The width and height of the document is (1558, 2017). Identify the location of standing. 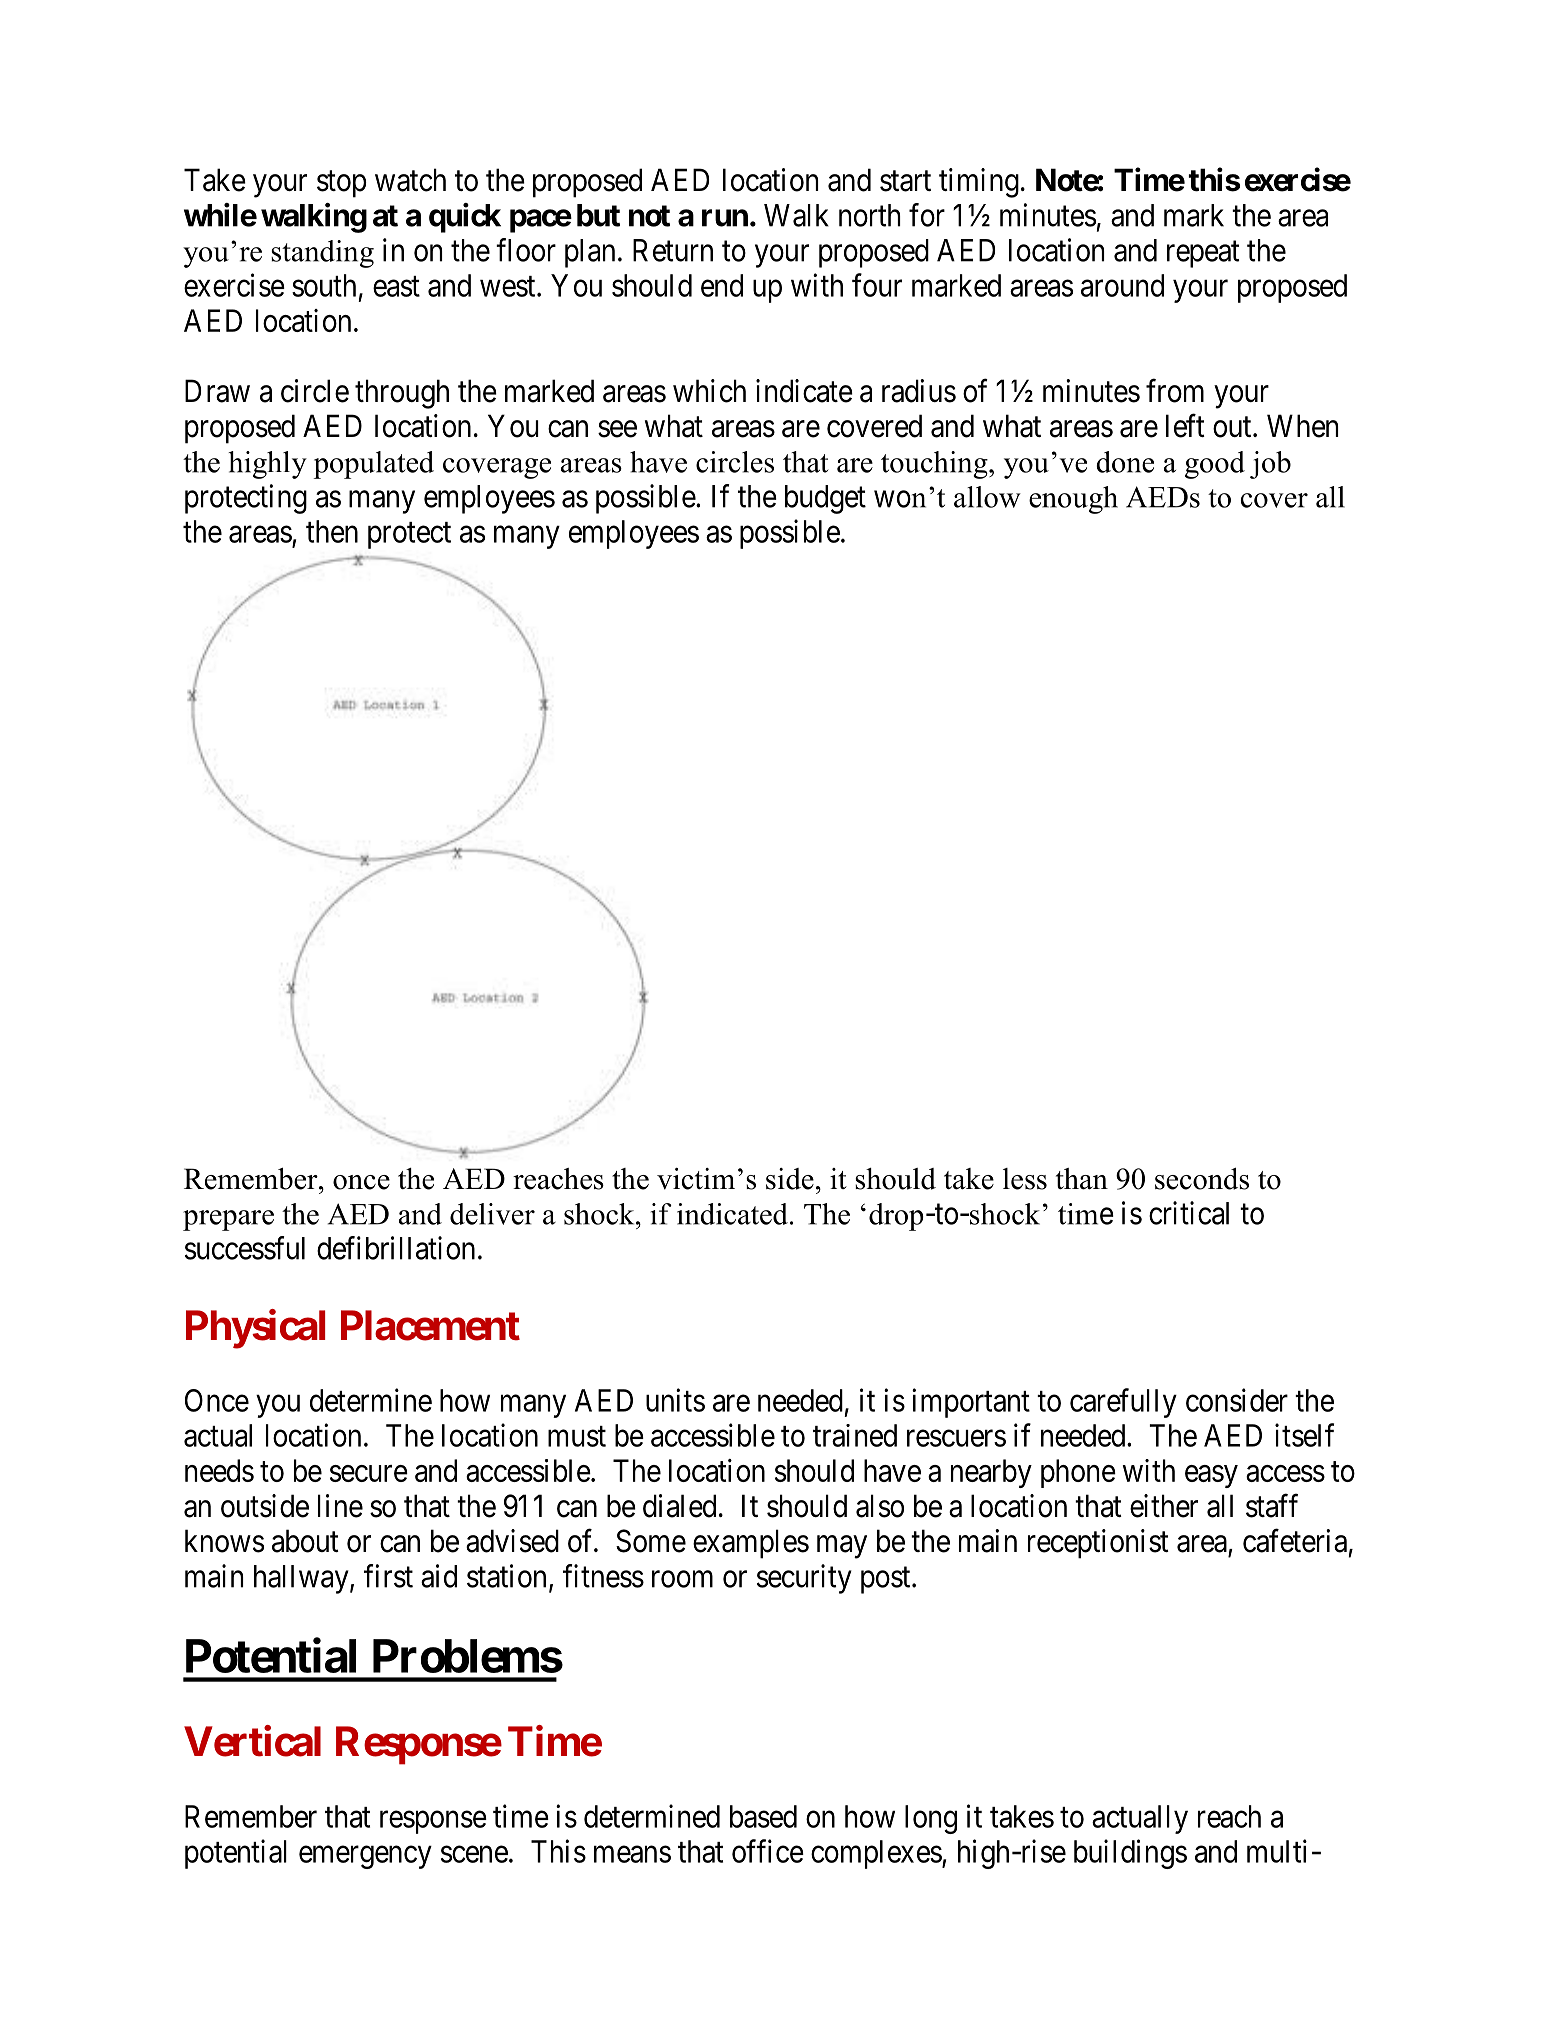
(322, 254).
